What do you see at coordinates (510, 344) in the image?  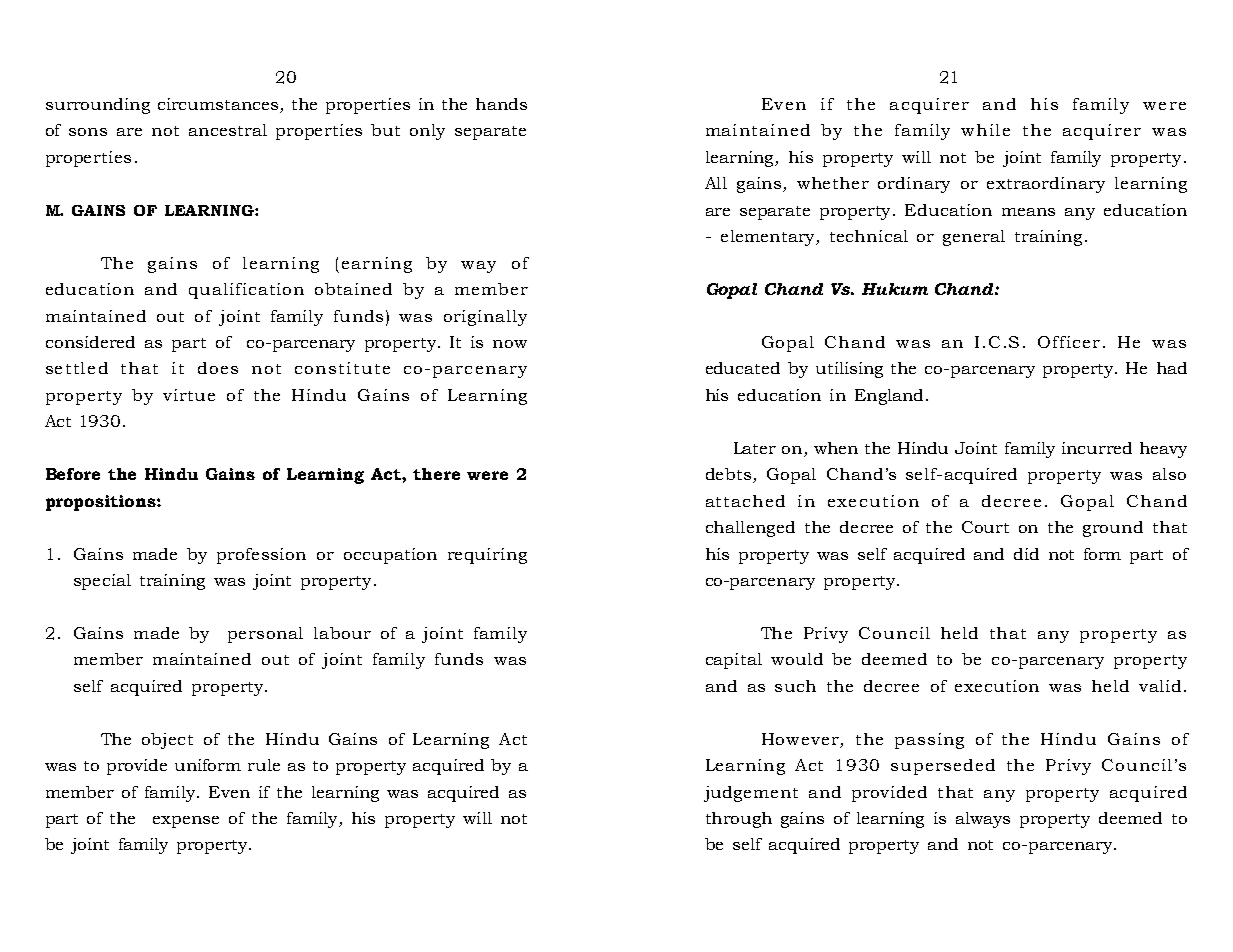 I see `now` at bounding box center [510, 344].
